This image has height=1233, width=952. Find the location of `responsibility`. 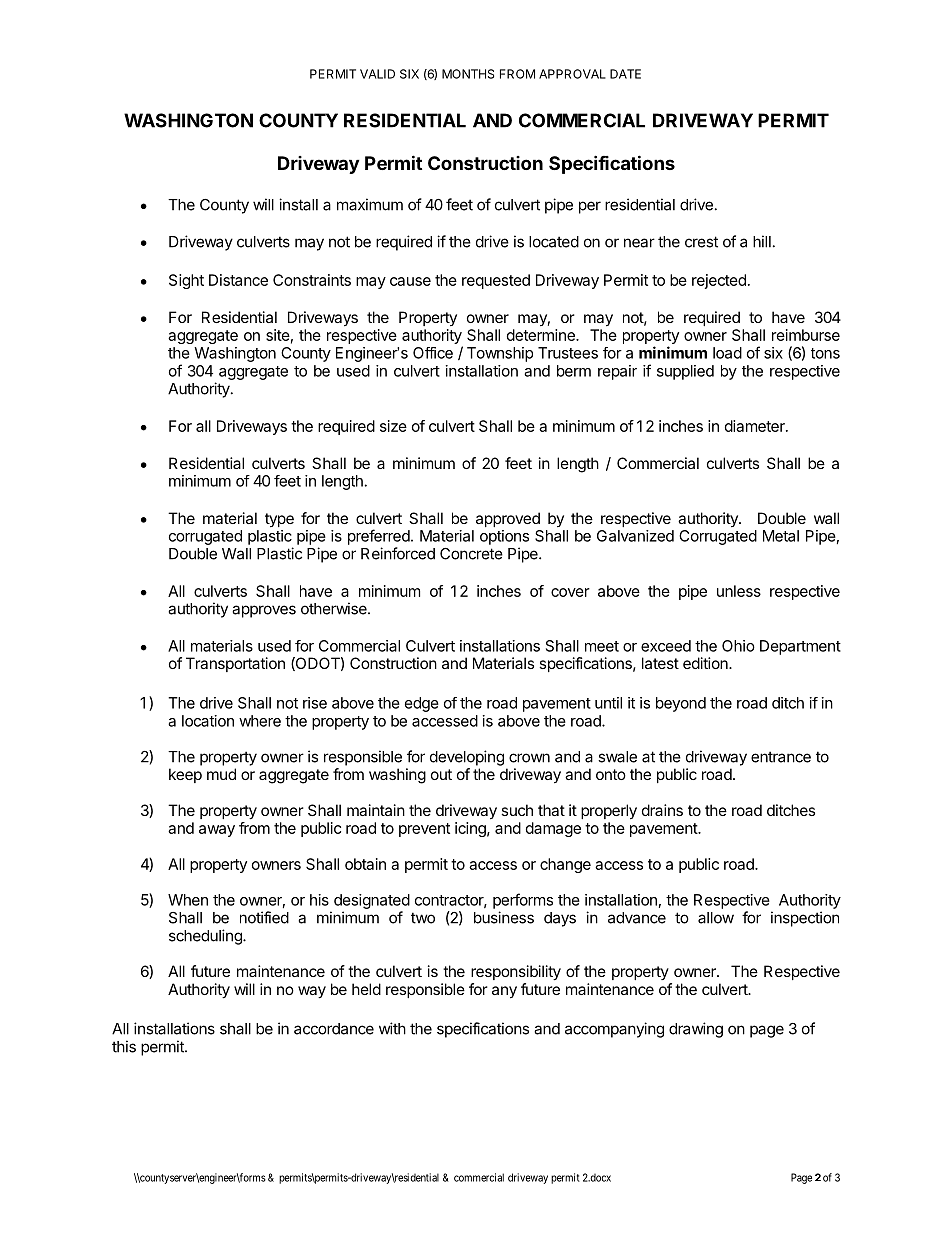

responsibility is located at coordinates (516, 973).
